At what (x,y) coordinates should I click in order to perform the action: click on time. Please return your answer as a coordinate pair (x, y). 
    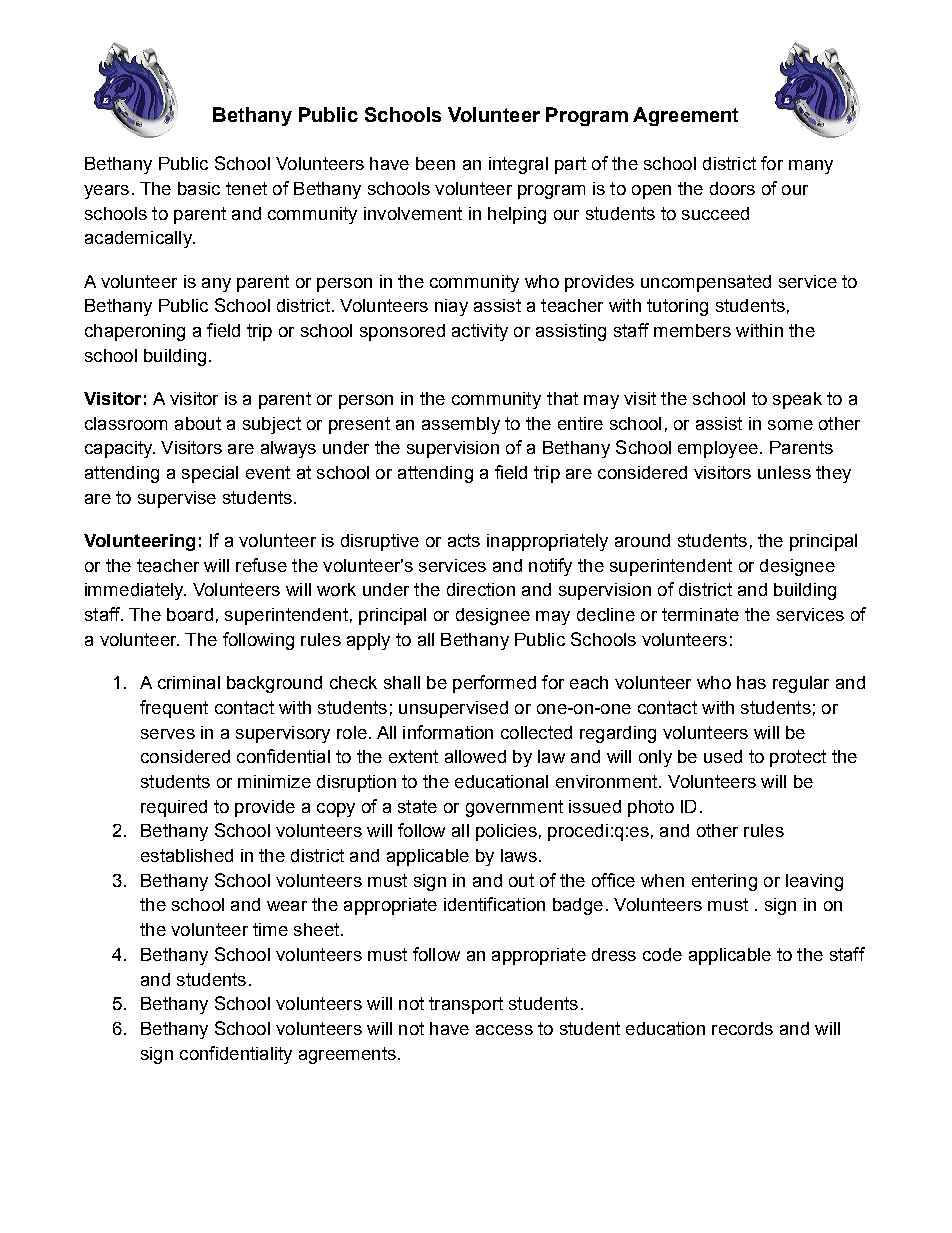
    Looking at the image, I should click on (270, 929).
